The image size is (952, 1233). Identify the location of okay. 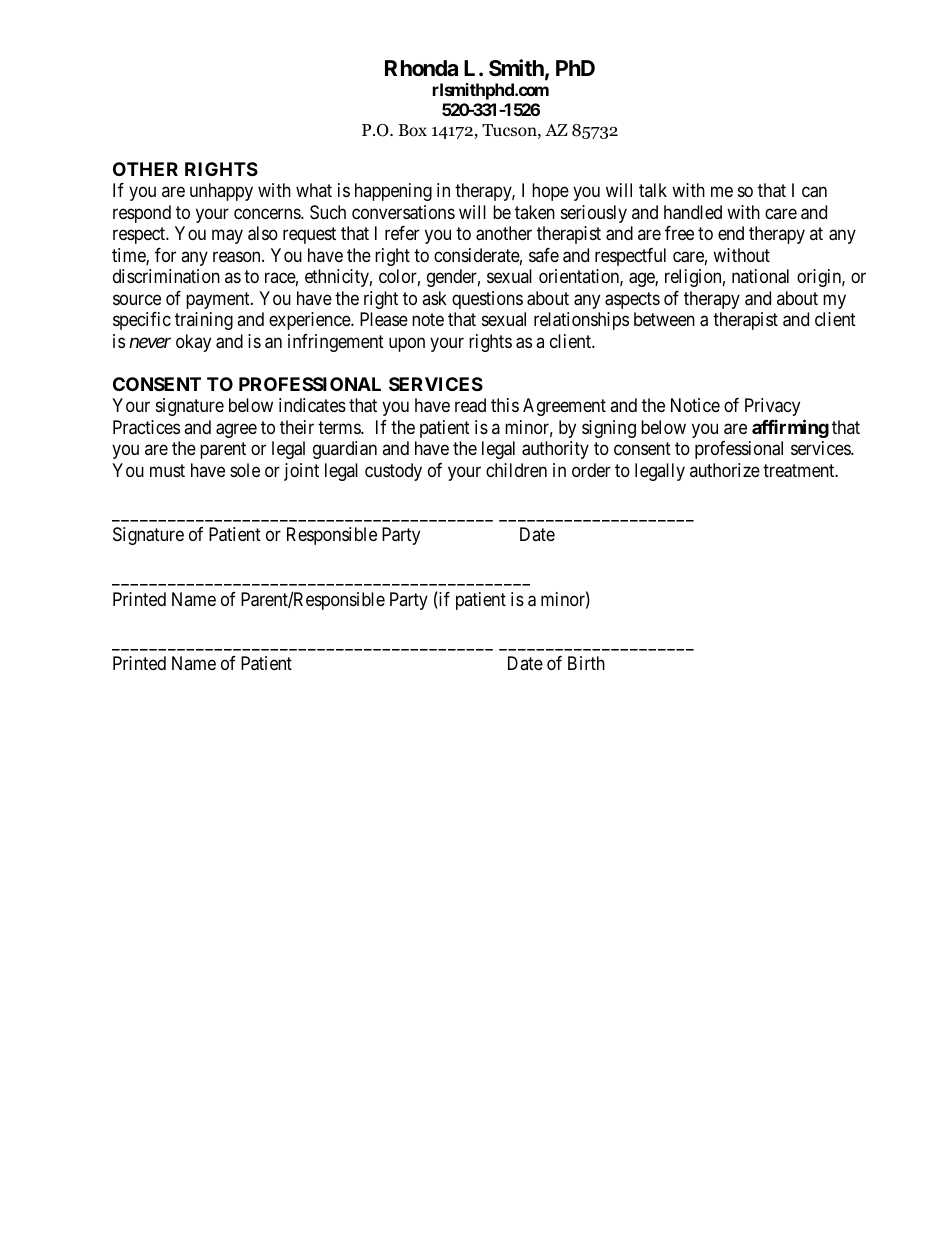
(193, 343).
